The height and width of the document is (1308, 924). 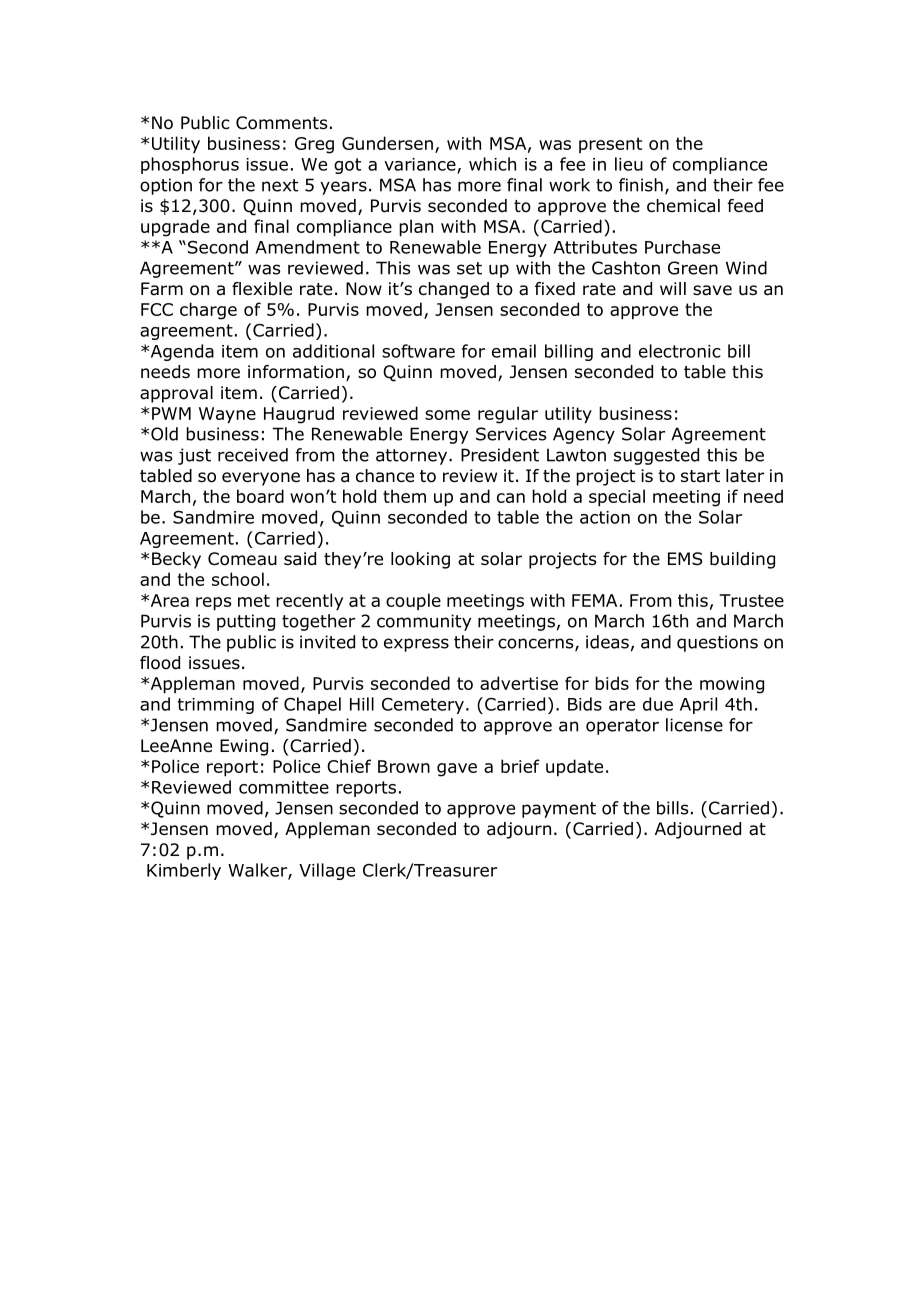 I want to click on electronic, so click(x=680, y=351).
